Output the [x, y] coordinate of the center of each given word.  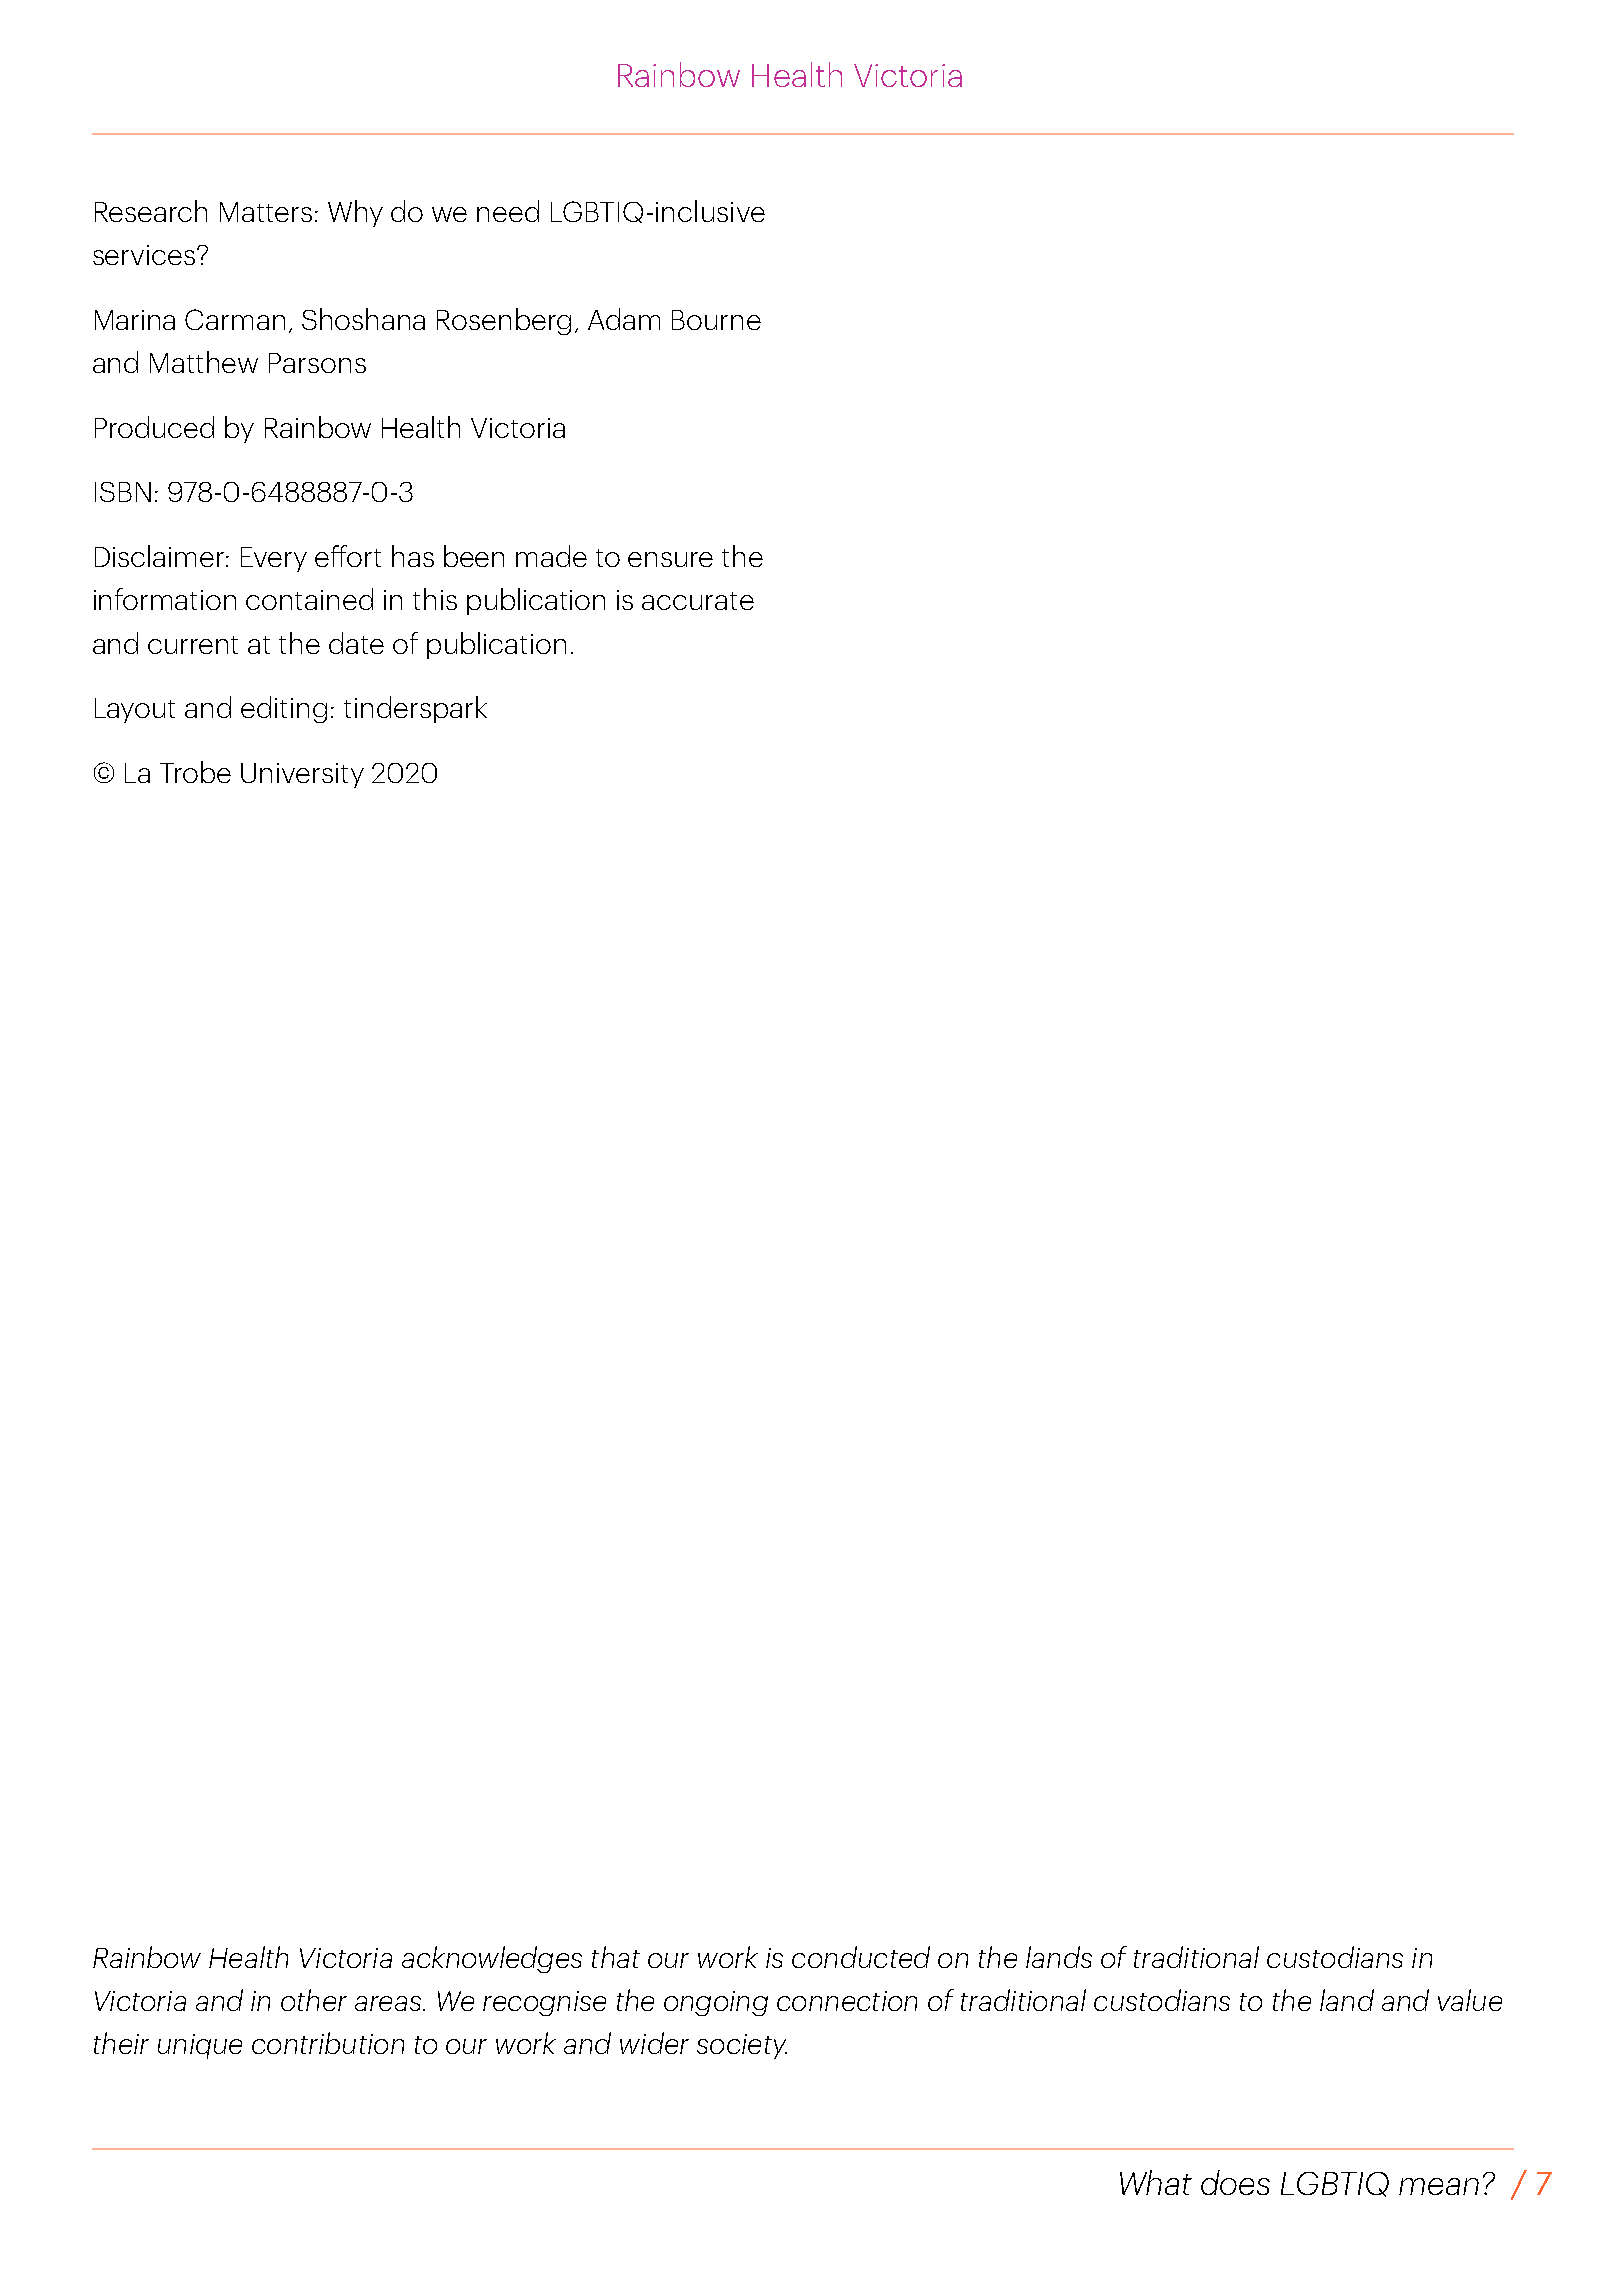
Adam [624, 319]
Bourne [716, 320]
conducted [861, 1957]
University [302, 775]
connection [847, 2001]
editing [284, 709]
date [356, 643]
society [742, 2046]
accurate [698, 601]
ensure [670, 559]
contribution [328, 2043]
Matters [266, 212]
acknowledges [492, 1959]
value [1470, 2000]
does [1235, 2182]
